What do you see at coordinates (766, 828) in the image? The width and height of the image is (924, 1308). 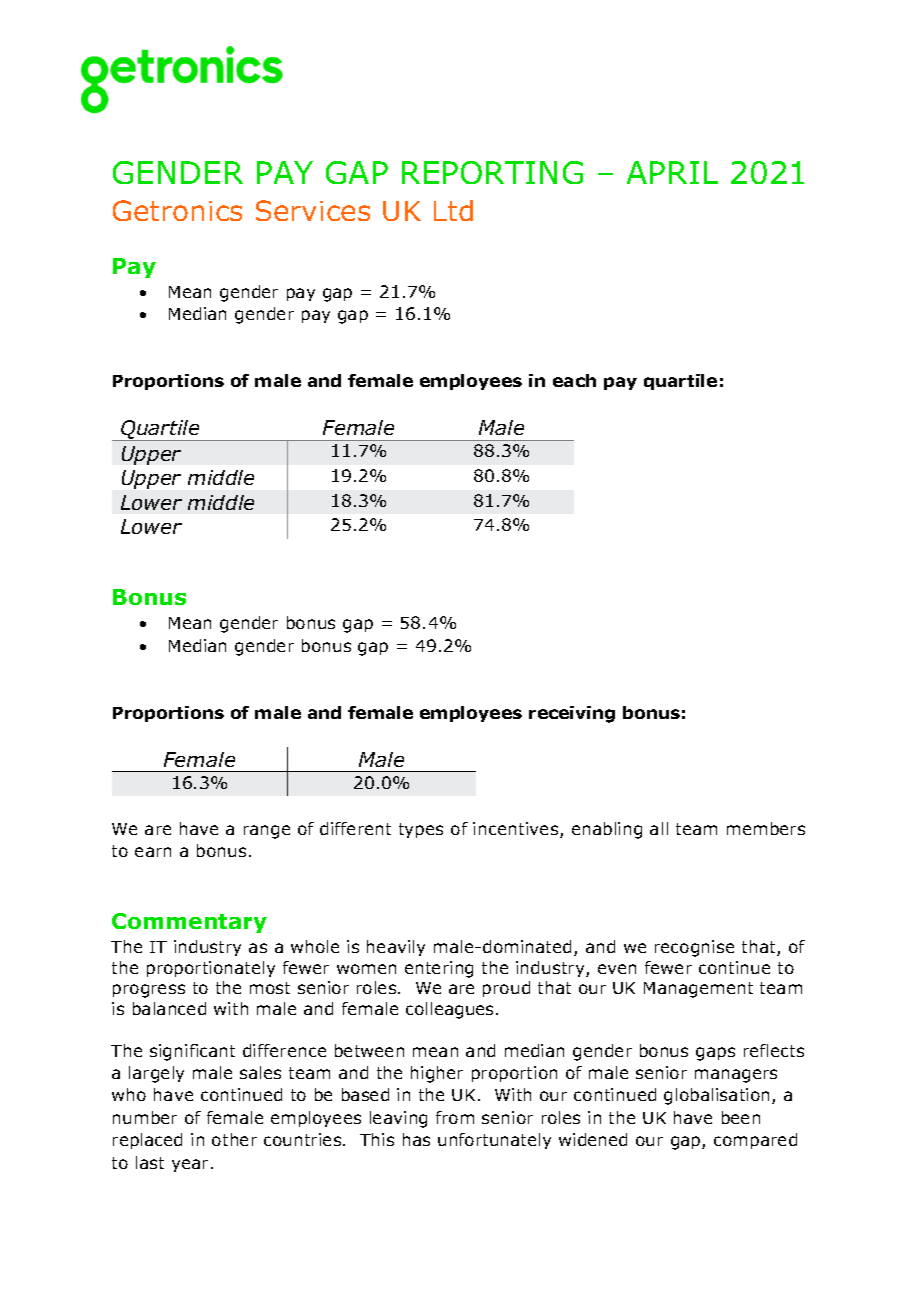 I see `members` at bounding box center [766, 828].
